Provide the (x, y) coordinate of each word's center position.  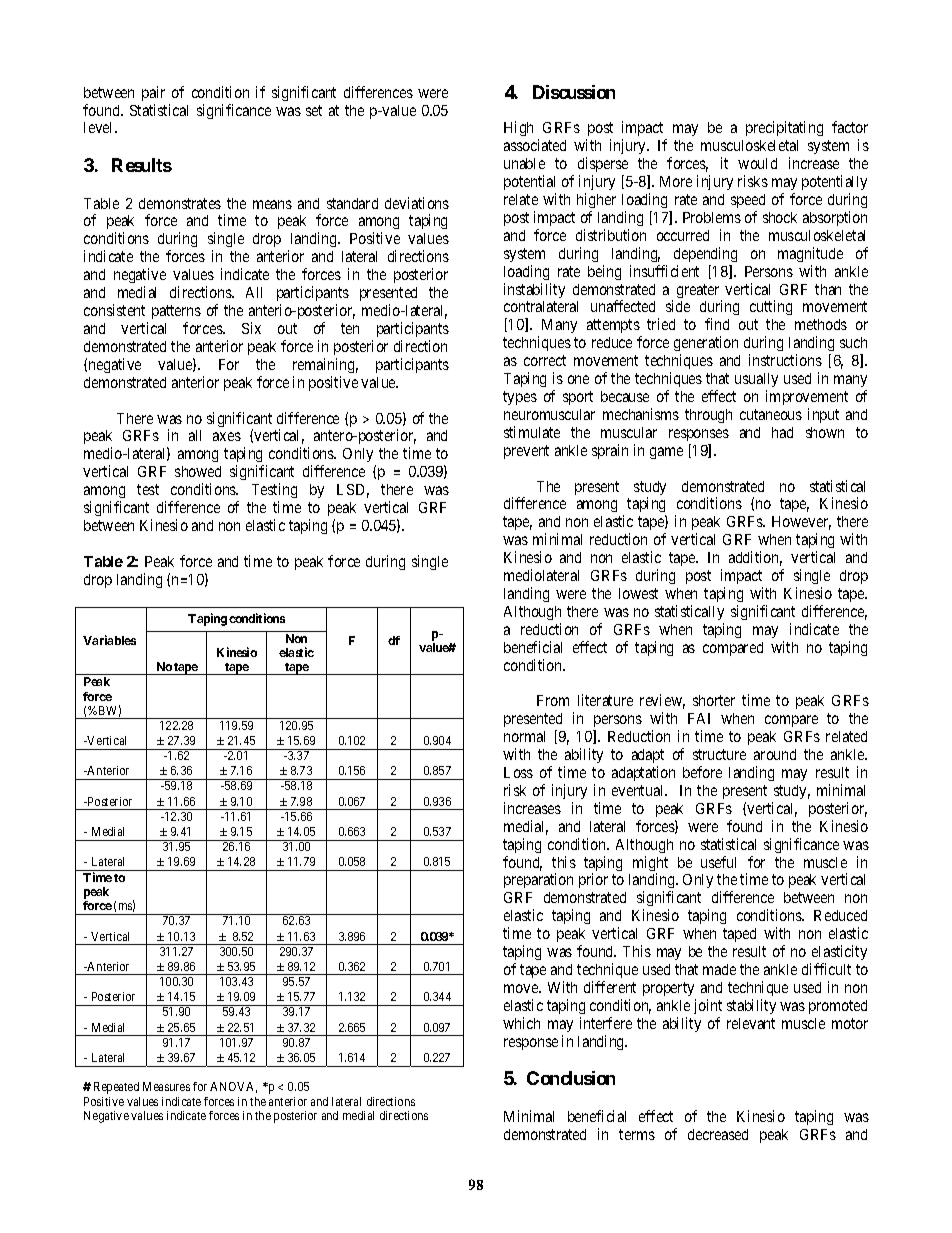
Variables (109, 640)
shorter (714, 700)
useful (718, 862)
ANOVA (233, 1087)
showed (198, 471)
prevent (526, 452)
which (521, 1023)
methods (821, 324)
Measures (166, 1086)
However (801, 523)
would (757, 163)
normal (524, 736)
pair (153, 93)
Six (251, 328)
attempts (614, 328)
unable (524, 163)
